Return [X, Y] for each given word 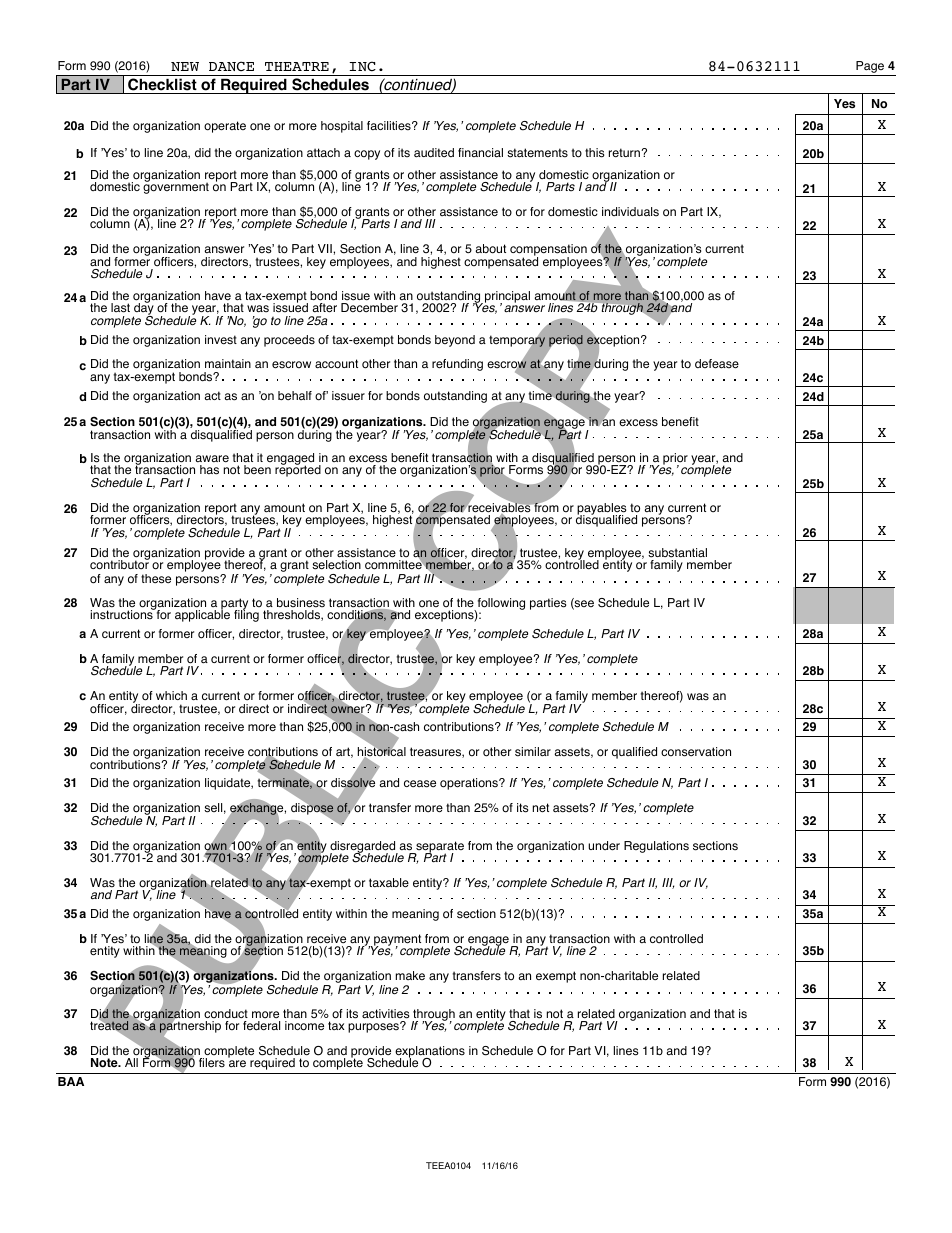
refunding [457, 365]
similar [533, 752]
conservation [696, 752]
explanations [430, 1053]
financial [480, 153]
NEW [185, 66]
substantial [677, 553]
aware [212, 458]
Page [870, 67]
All [131, 1062]
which [171, 695]
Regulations [656, 847]
